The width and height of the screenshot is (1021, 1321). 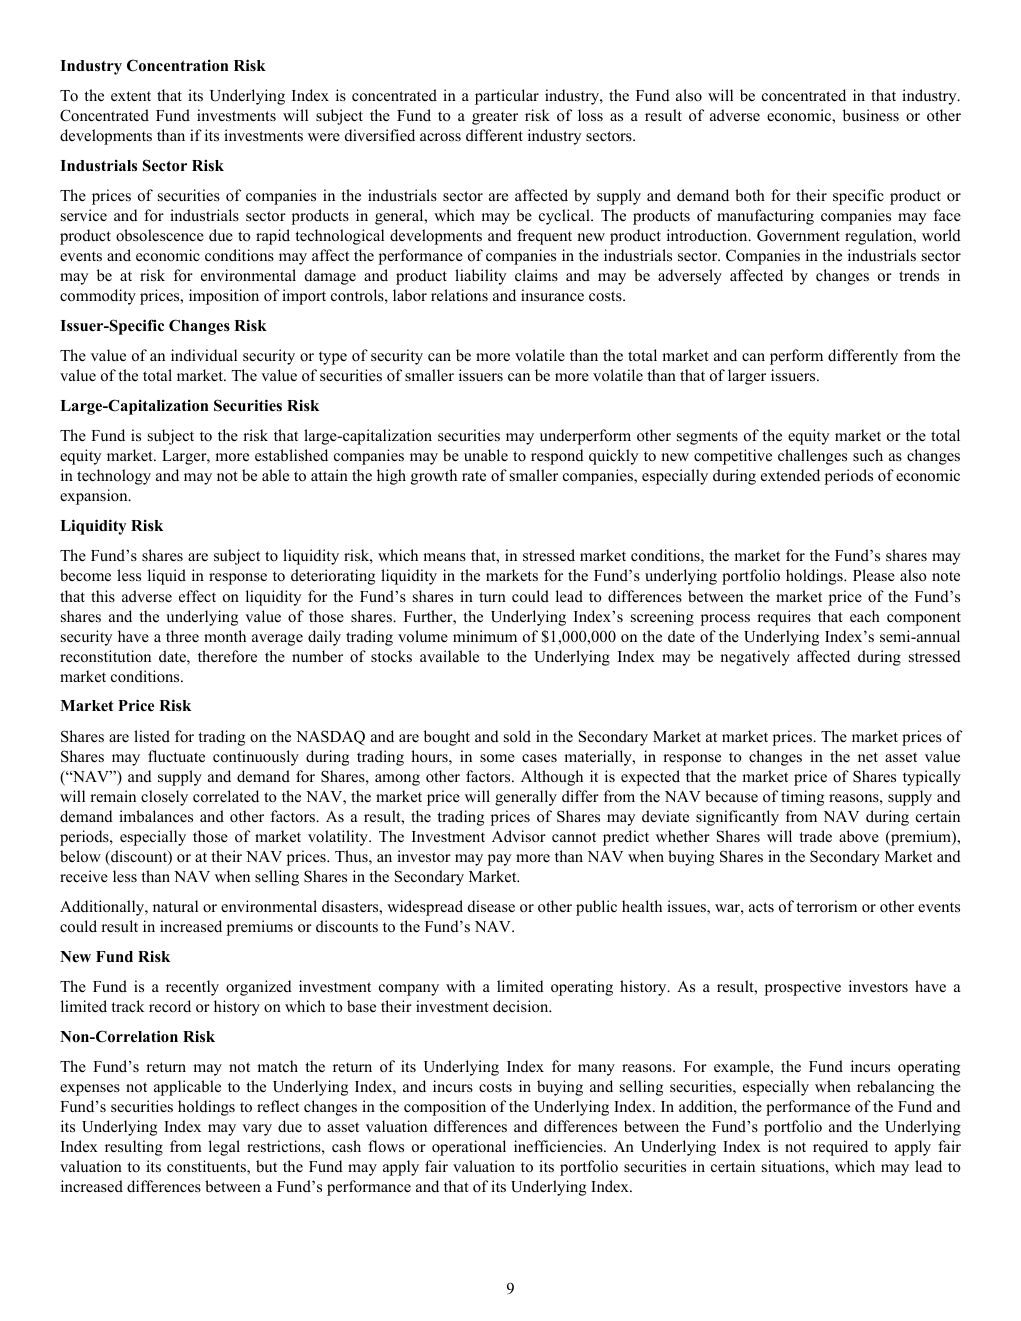 I want to click on Concentration, so click(x=178, y=65).
